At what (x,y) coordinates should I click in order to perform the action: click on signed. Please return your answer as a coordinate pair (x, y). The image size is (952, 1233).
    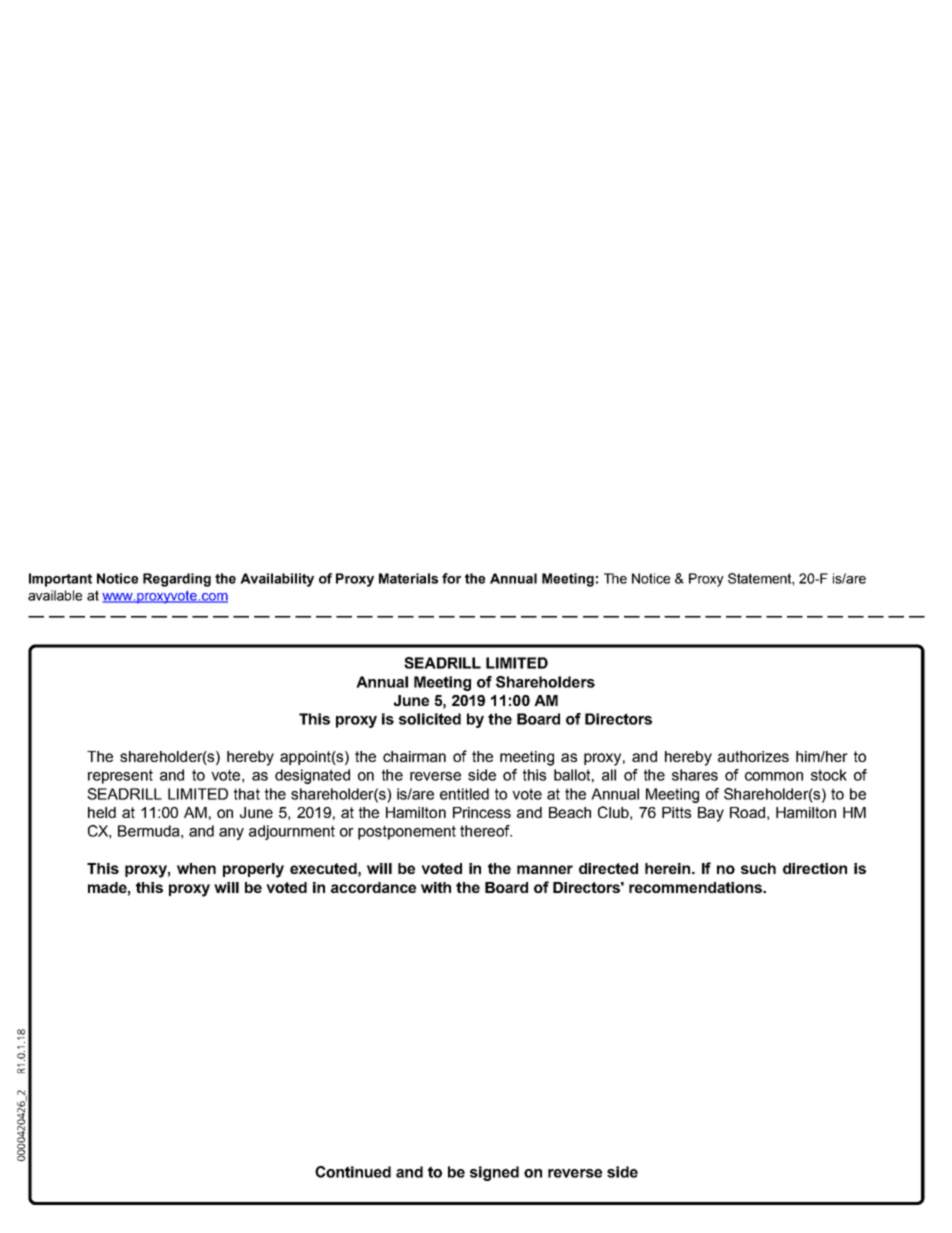
    Looking at the image, I should click on (494, 1173).
